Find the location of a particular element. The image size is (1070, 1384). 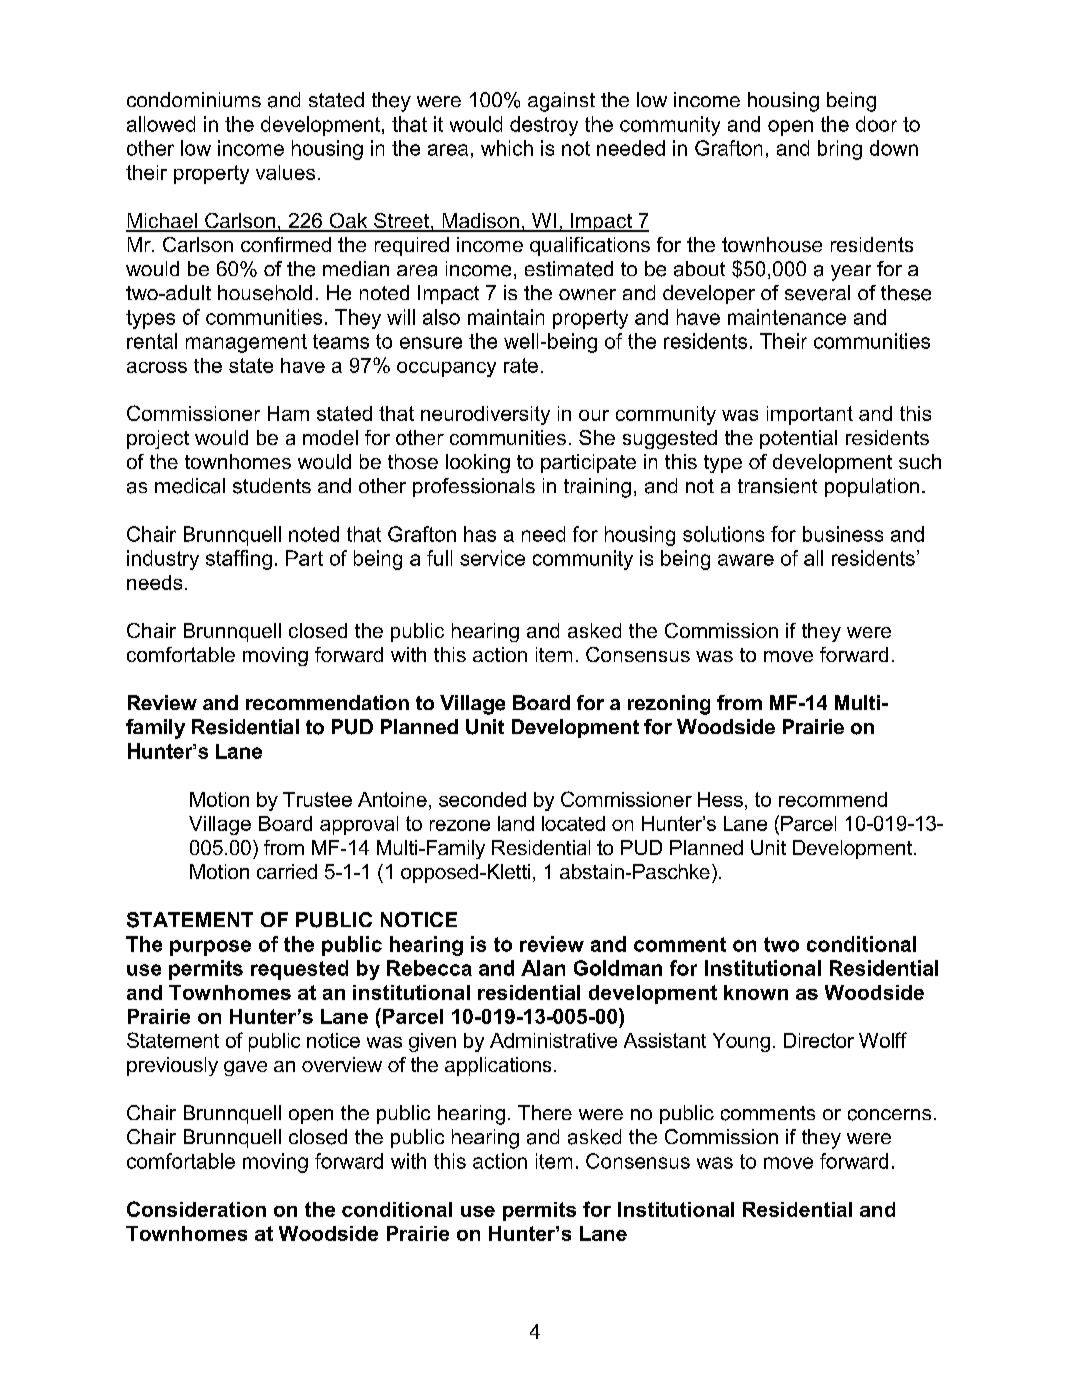

rate is located at coordinates (521, 365).
